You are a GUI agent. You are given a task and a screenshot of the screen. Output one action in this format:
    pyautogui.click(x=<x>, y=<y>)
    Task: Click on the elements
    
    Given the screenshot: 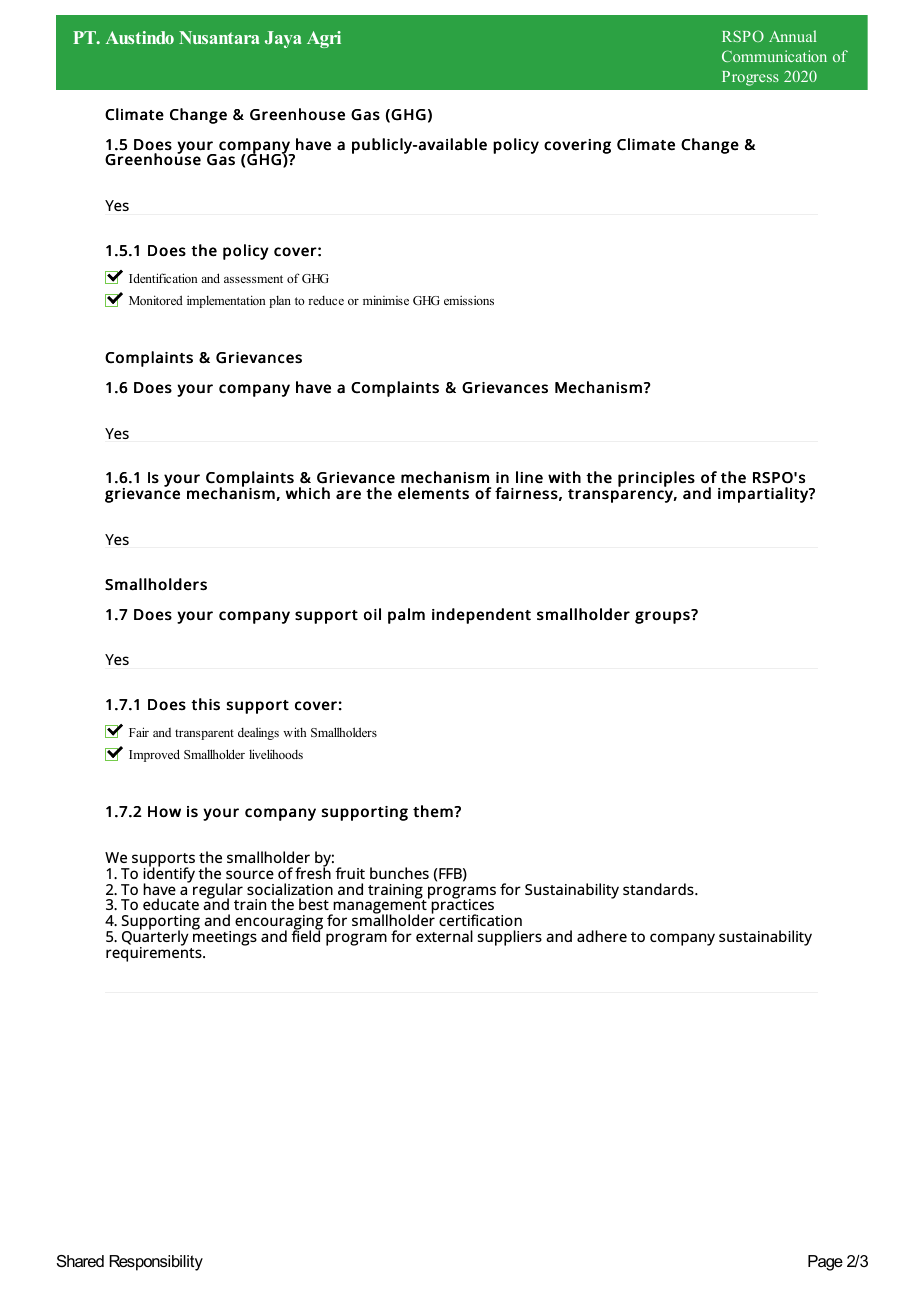 What is the action you would take?
    pyautogui.click(x=433, y=493)
